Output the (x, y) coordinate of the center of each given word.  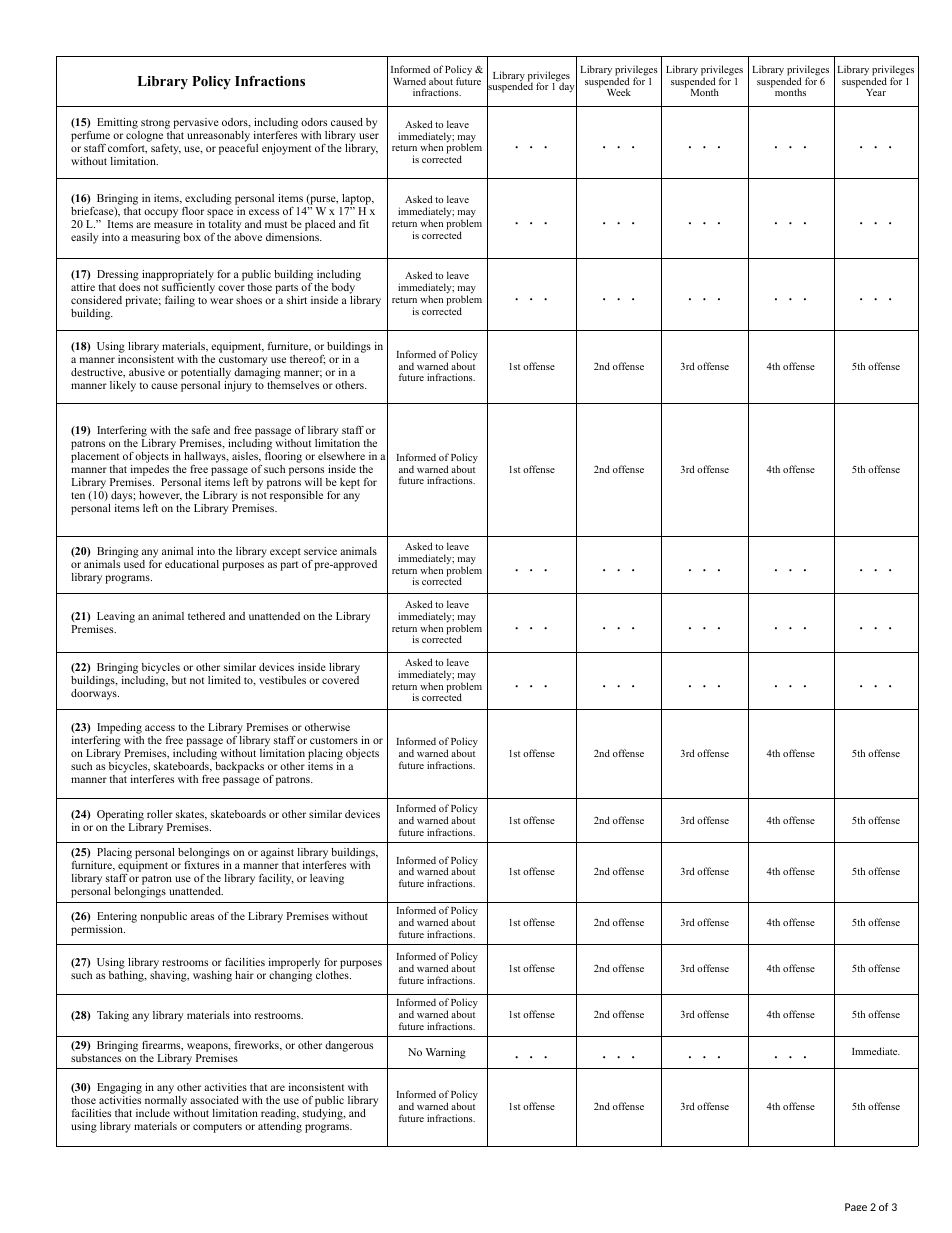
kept (350, 483)
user (369, 136)
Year (876, 92)
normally (167, 1103)
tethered (206, 616)
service (320, 551)
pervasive (195, 125)
